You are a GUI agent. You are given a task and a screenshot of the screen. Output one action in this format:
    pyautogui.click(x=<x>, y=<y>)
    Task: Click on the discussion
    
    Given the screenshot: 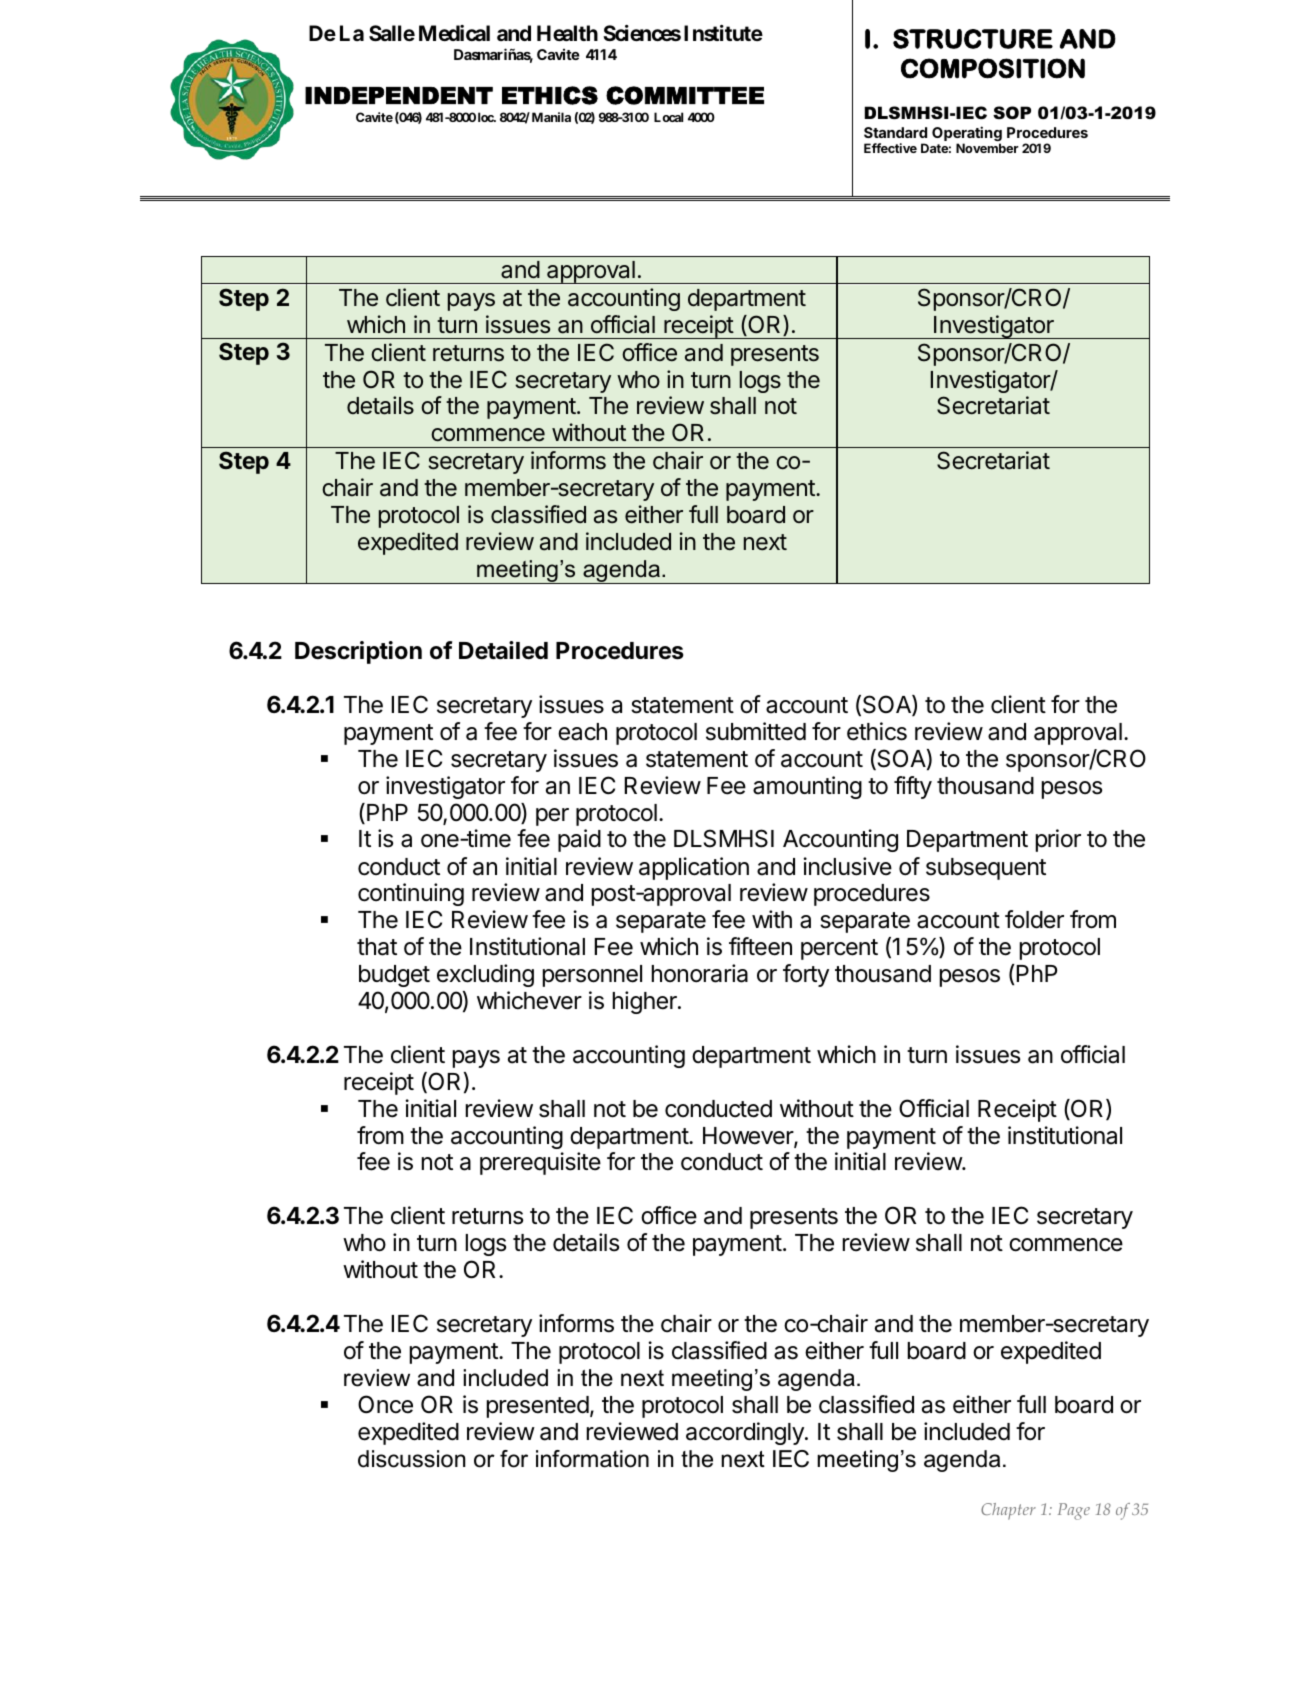 What is the action you would take?
    pyautogui.click(x=411, y=1459)
